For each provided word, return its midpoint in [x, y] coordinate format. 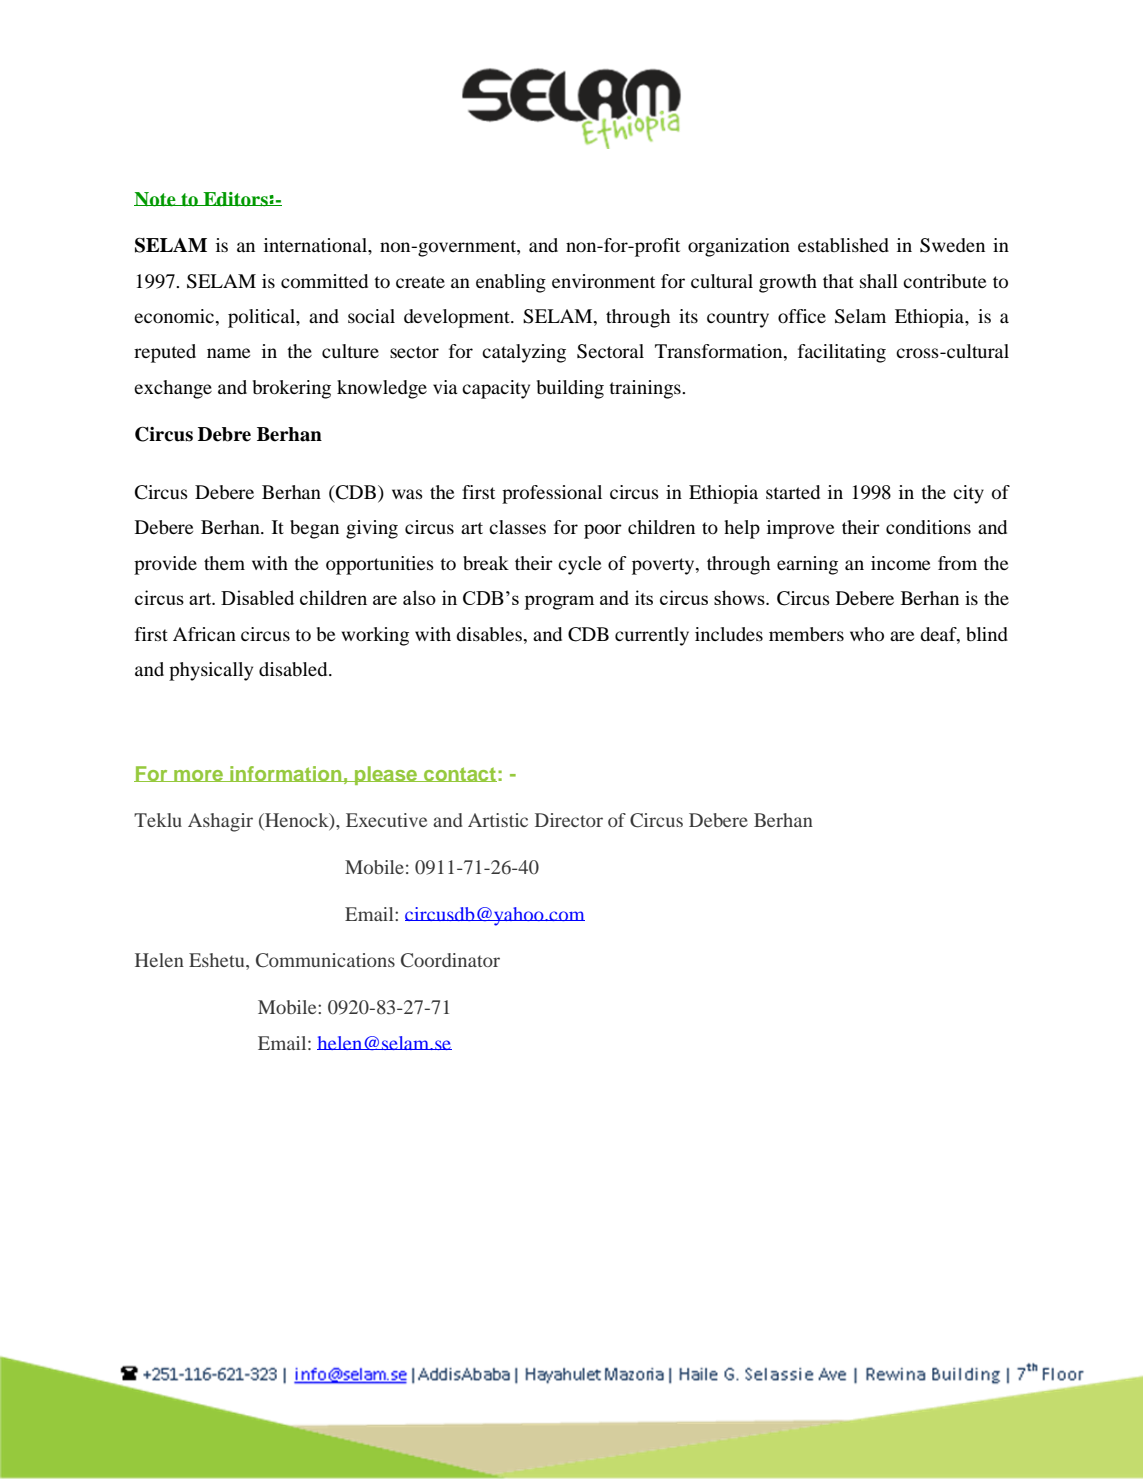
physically [211, 671]
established [843, 245]
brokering [292, 389]
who [867, 634]
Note [156, 199]
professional [552, 494]
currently [652, 636]
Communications [325, 960]
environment [603, 281]
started [793, 492]
